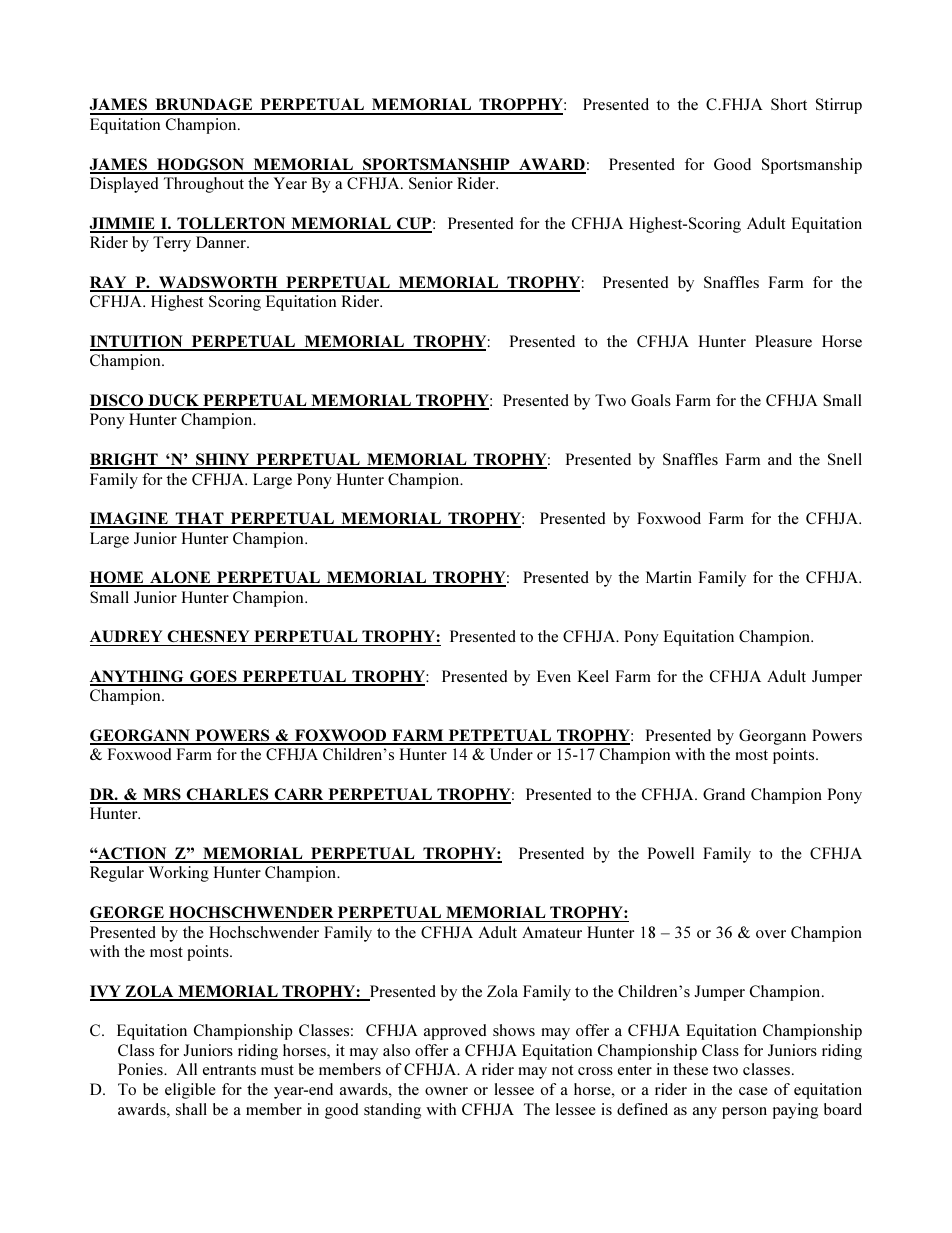 The height and width of the screenshot is (1233, 952). What do you see at coordinates (208, 636) in the screenshot?
I see `CHESNEY` at bounding box center [208, 636].
